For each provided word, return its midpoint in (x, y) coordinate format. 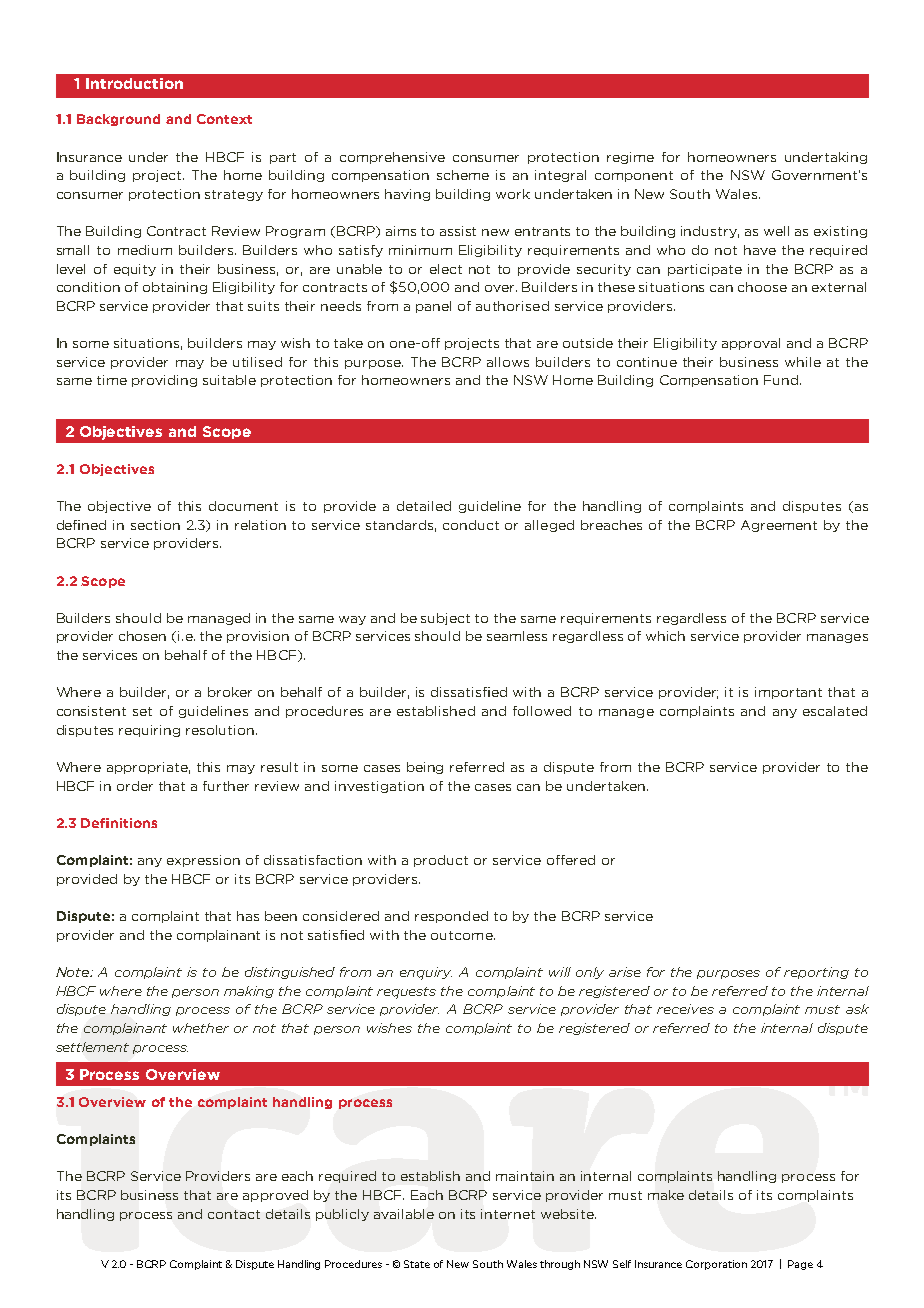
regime (630, 158)
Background (118, 120)
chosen (142, 636)
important (788, 693)
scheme (463, 175)
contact (234, 1214)
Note (74, 972)
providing (164, 381)
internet (508, 1214)
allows (508, 362)
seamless (517, 636)
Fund (782, 380)
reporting (816, 973)
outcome (463, 935)
